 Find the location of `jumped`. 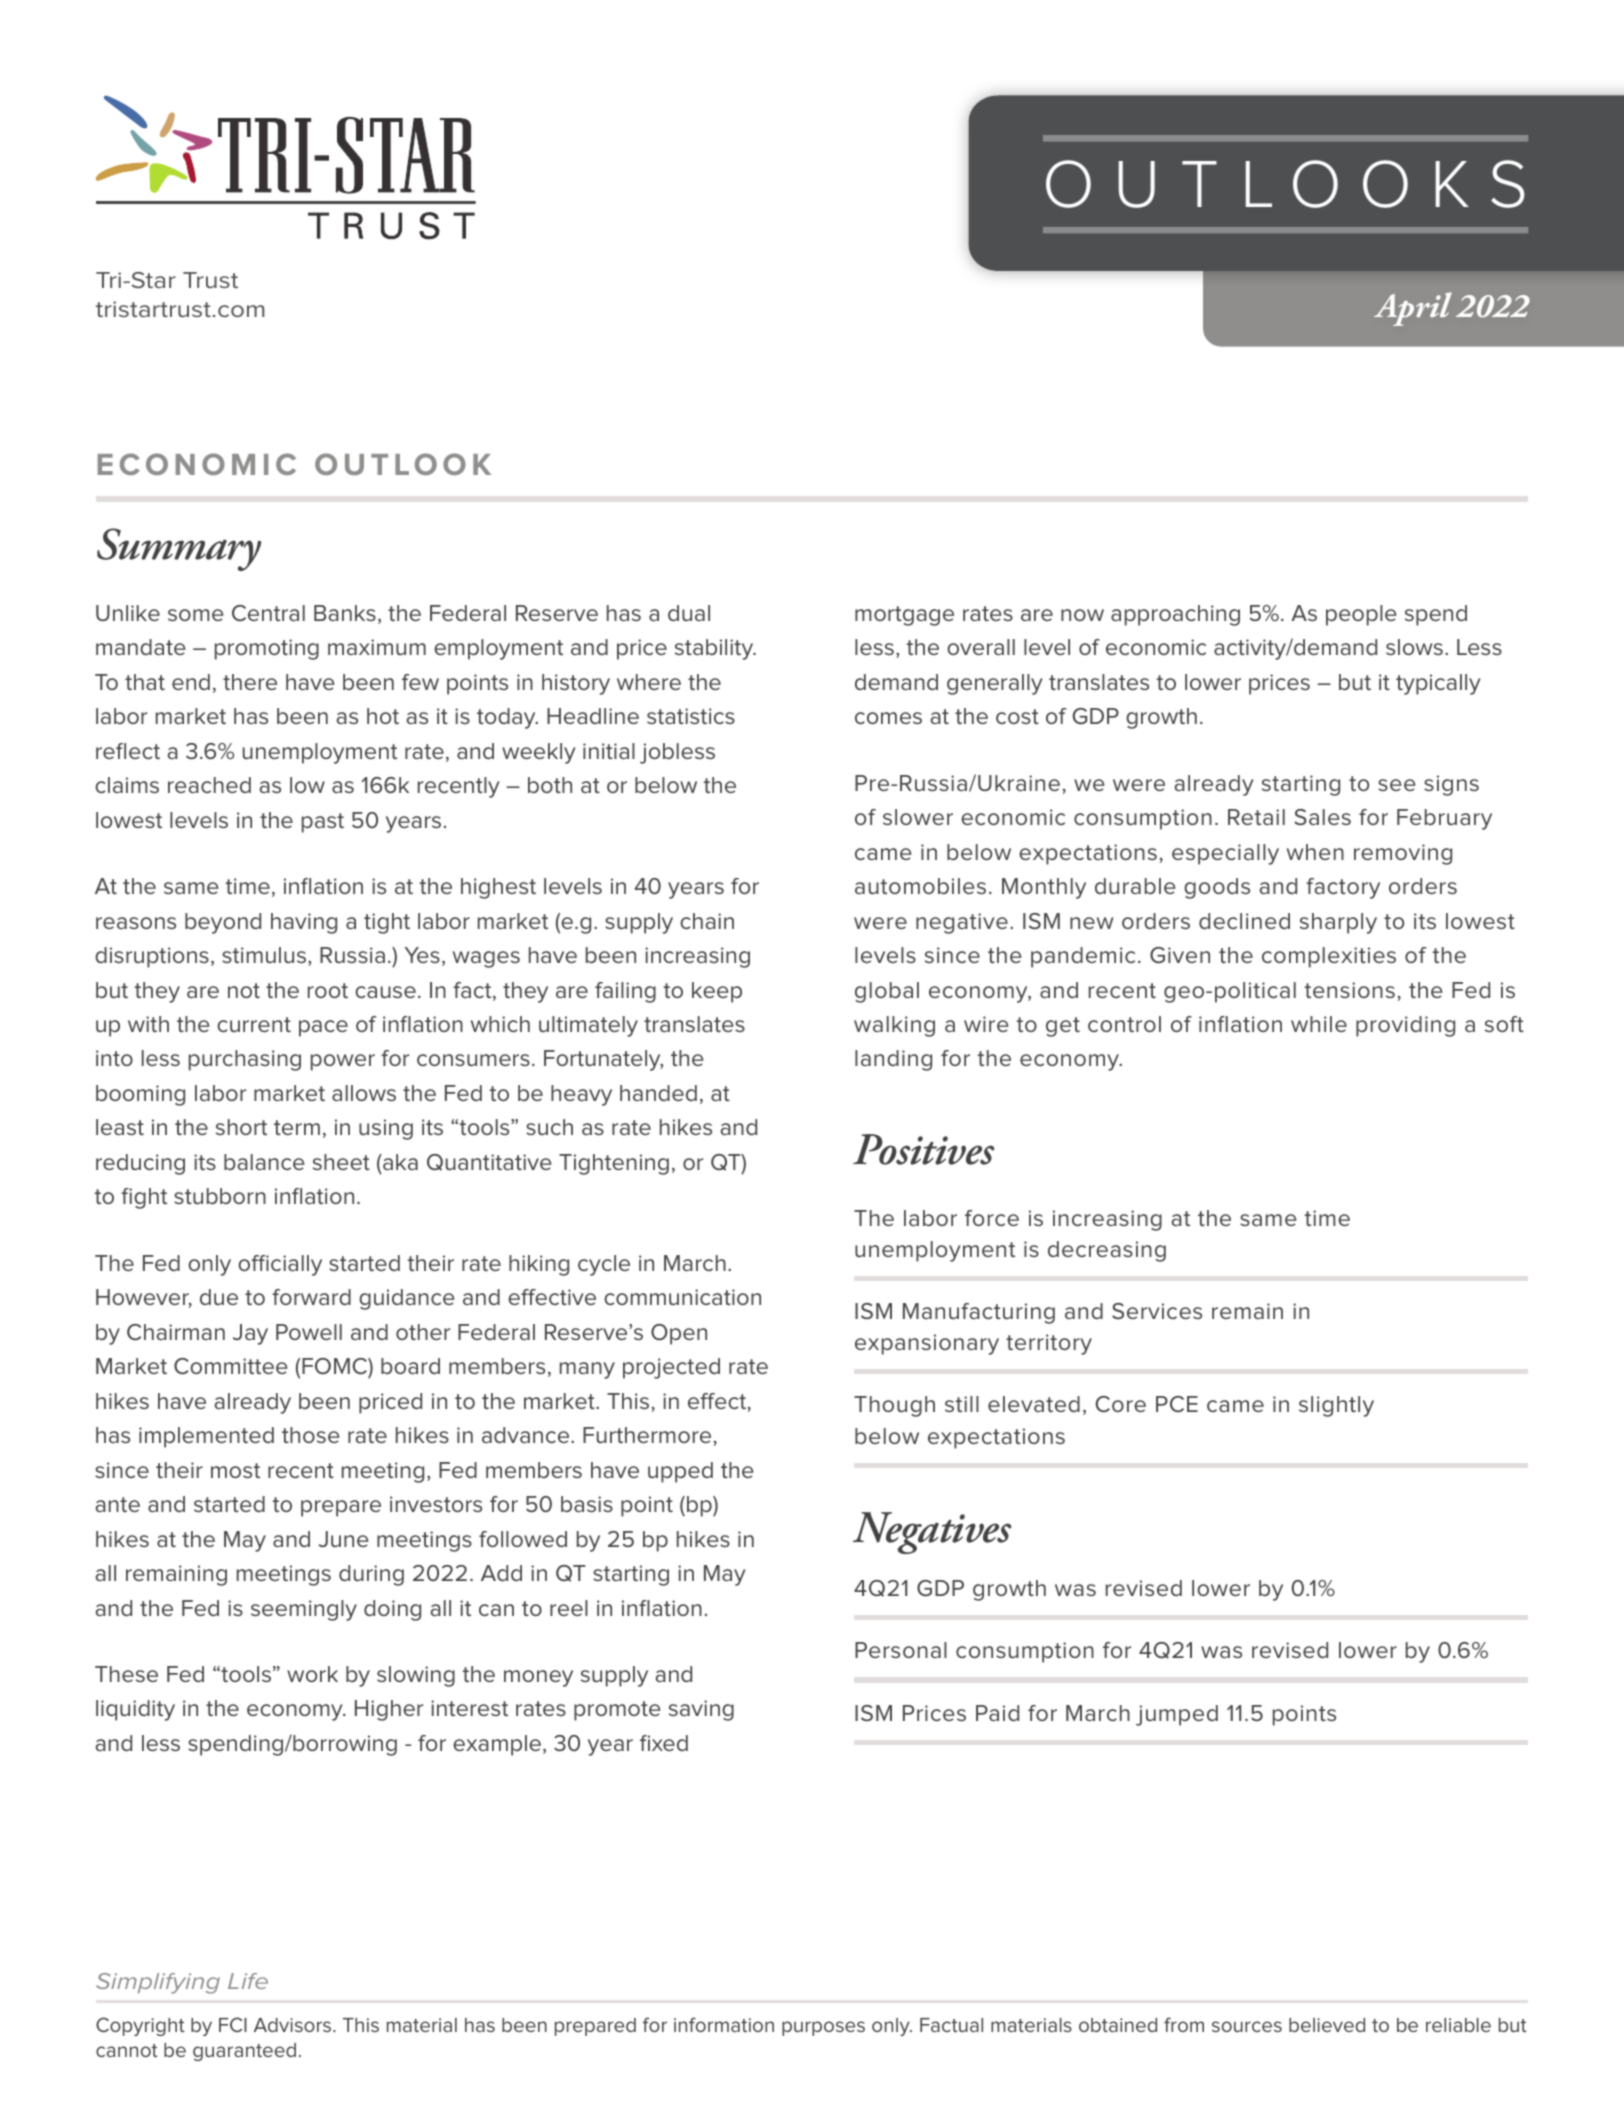

jumped is located at coordinates (1177, 1715).
